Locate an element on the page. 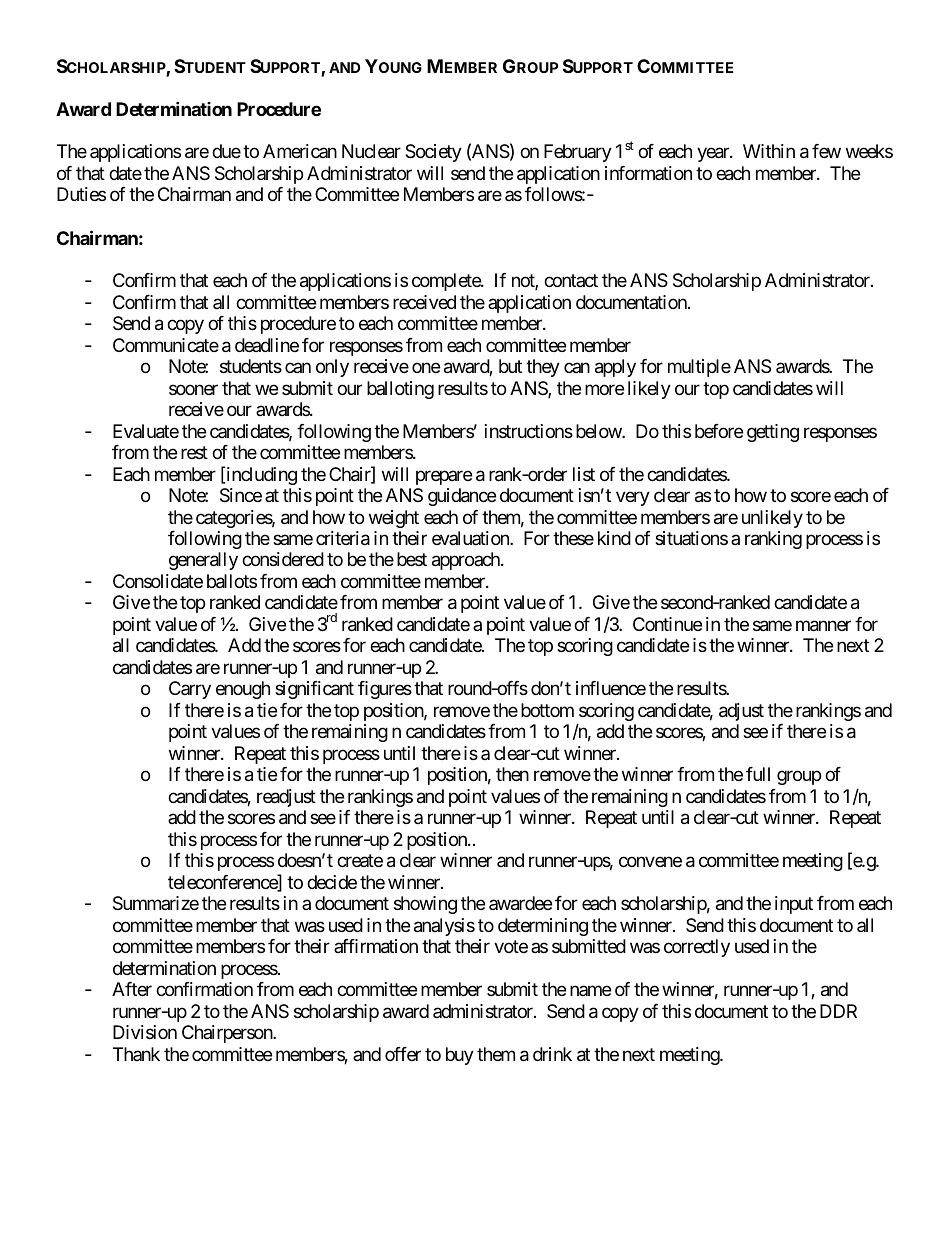 The width and height of the document is (952, 1233). generally is located at coordinates (203, 561).
